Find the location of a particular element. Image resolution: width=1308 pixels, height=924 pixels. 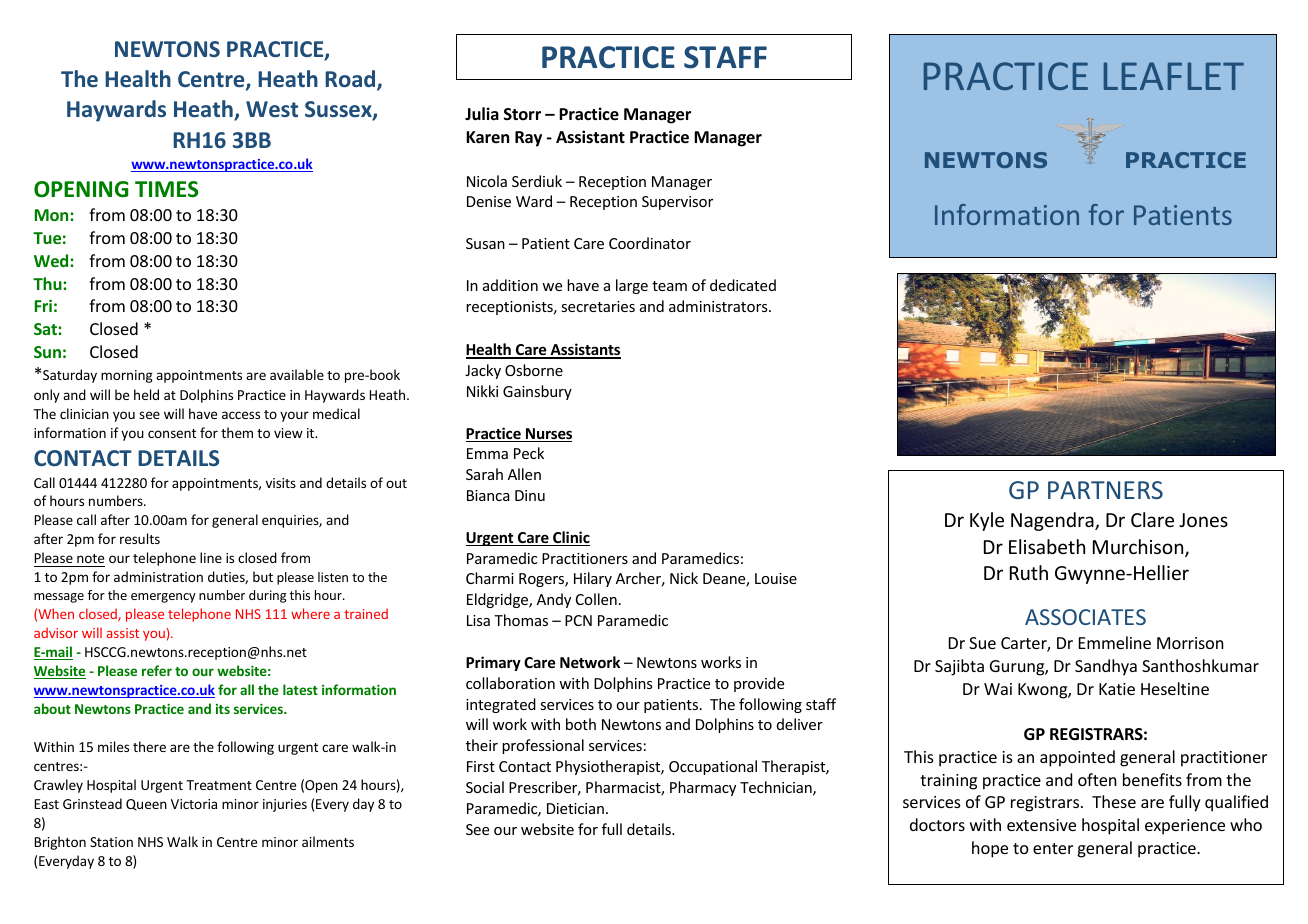

PARTNERS is located at coordinates (1105, 490).
